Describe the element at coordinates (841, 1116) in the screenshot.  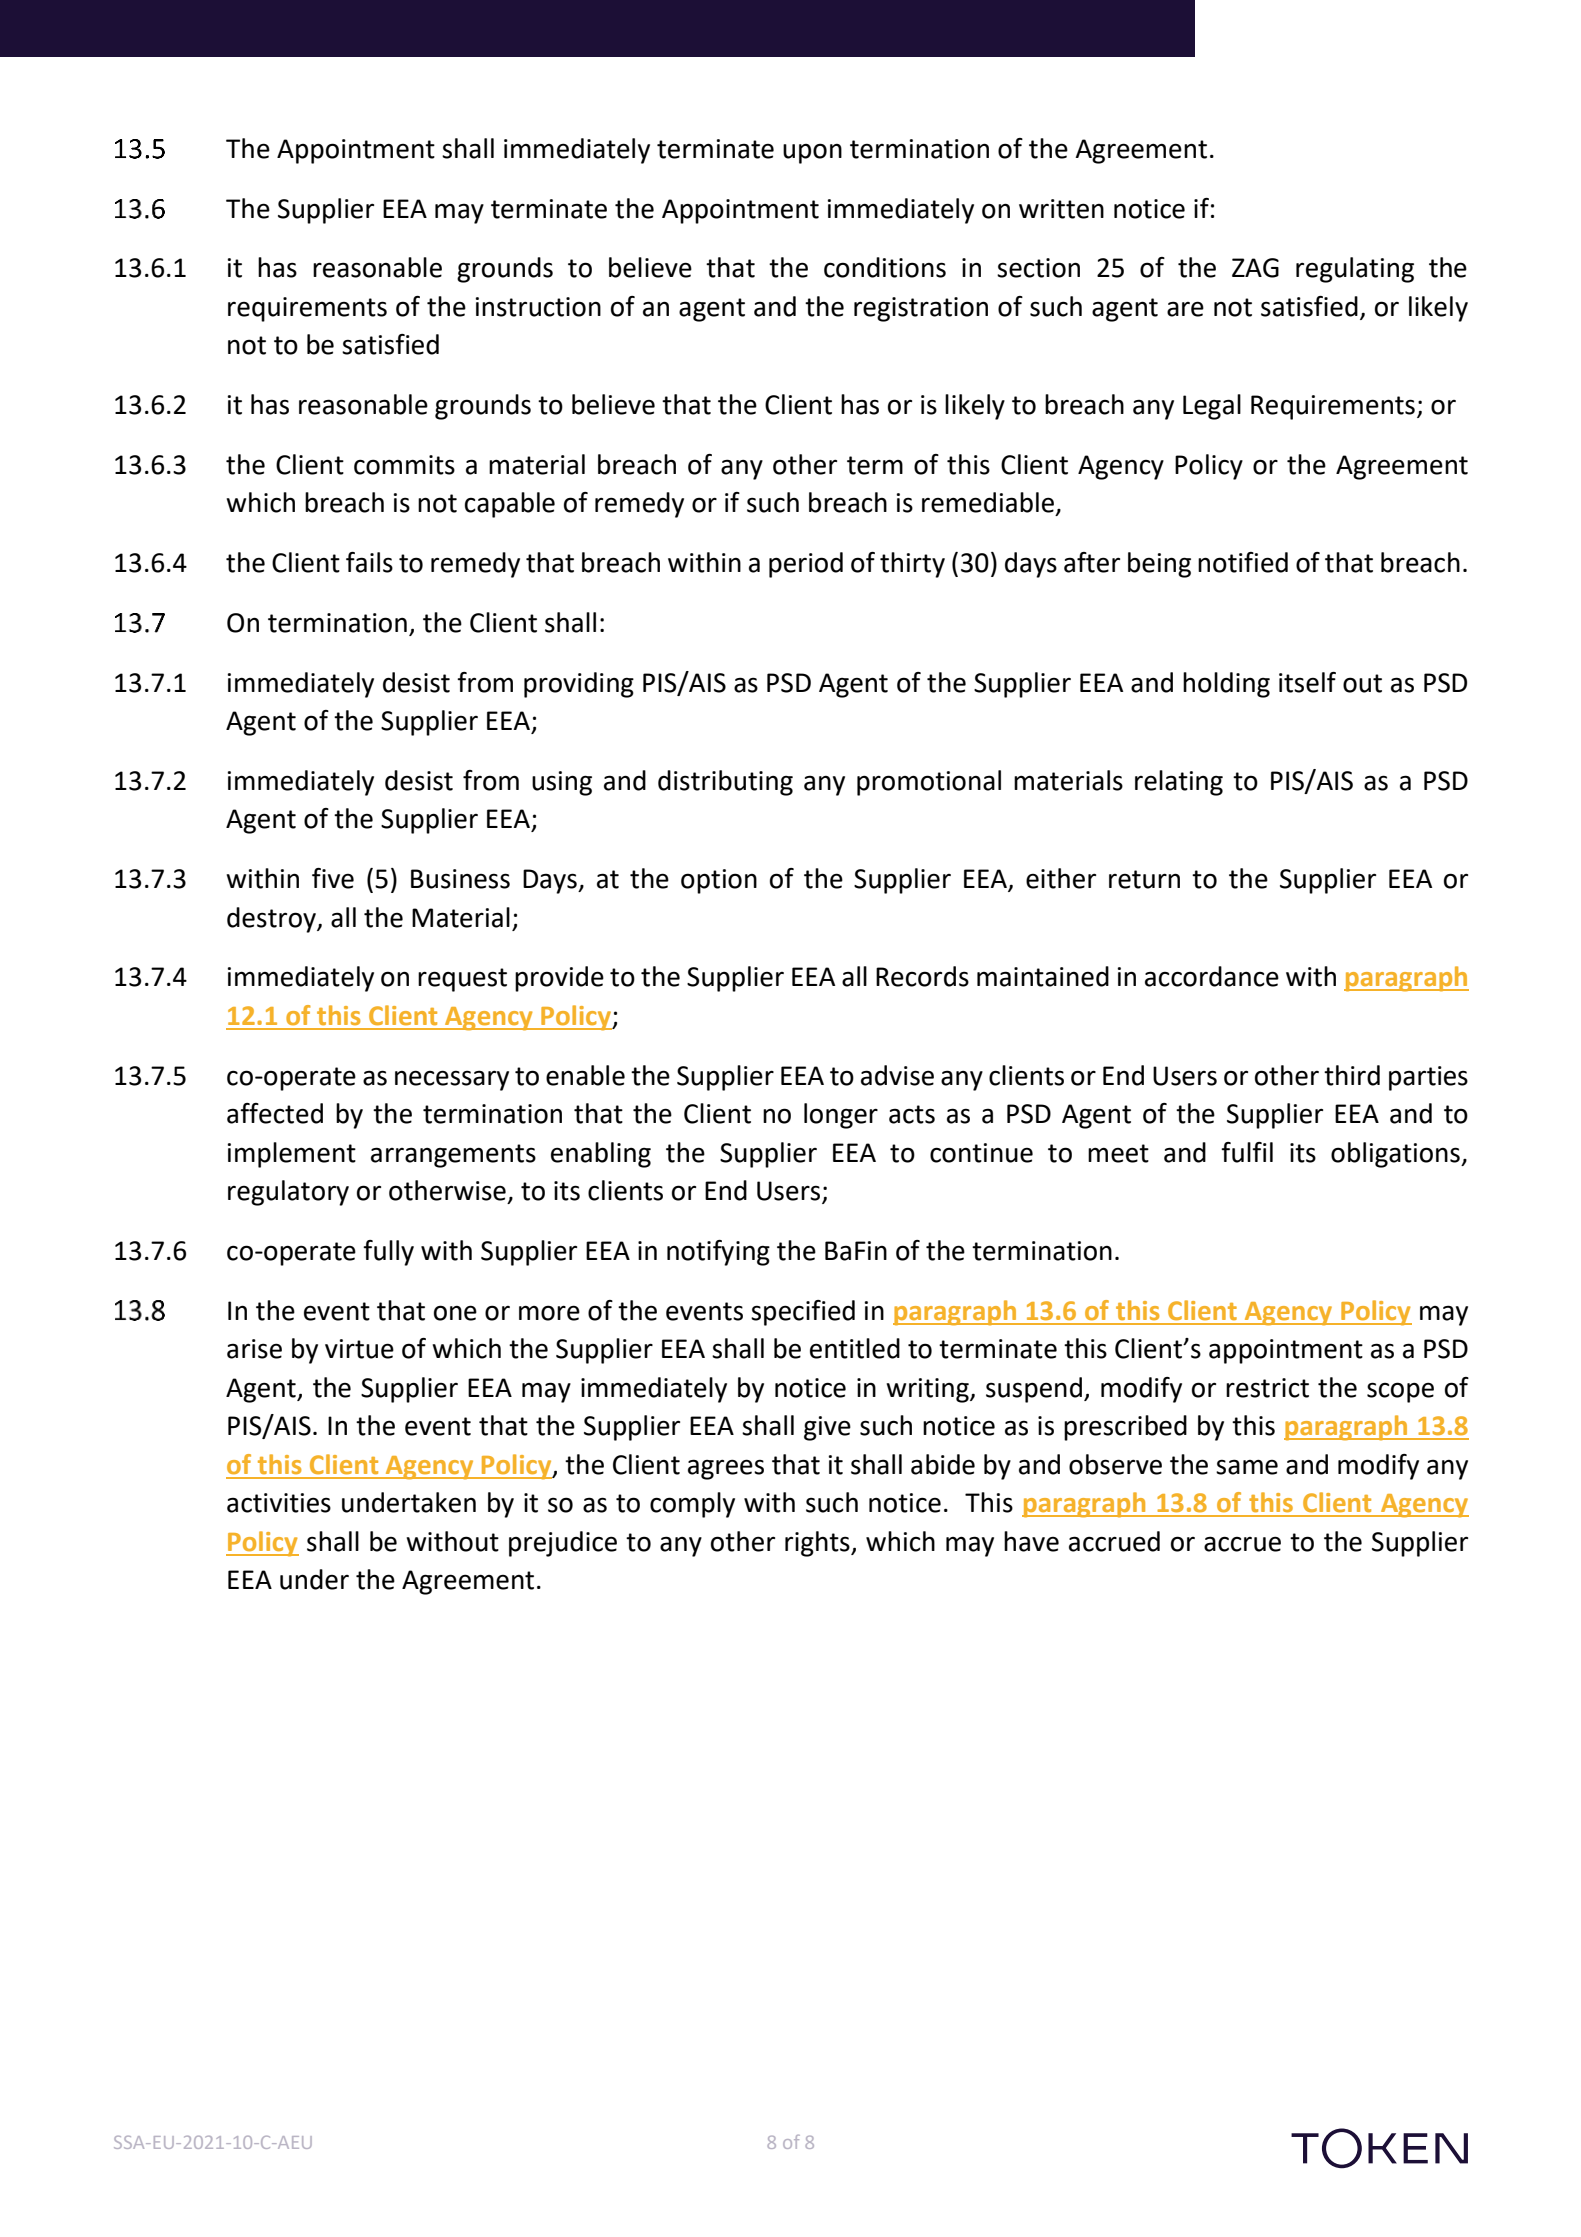
I see `longer` at that location.
